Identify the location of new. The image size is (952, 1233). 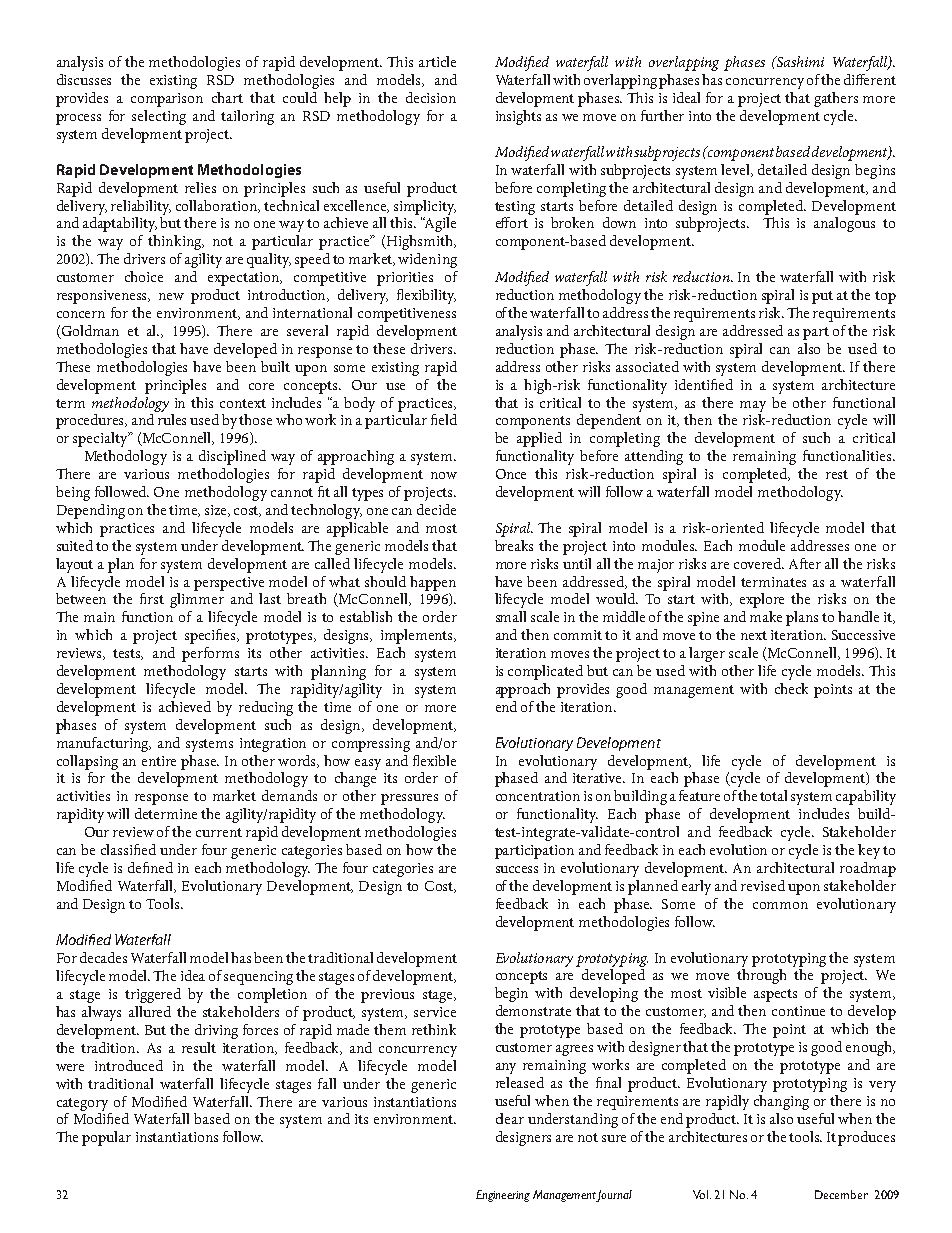
(171, 296).
